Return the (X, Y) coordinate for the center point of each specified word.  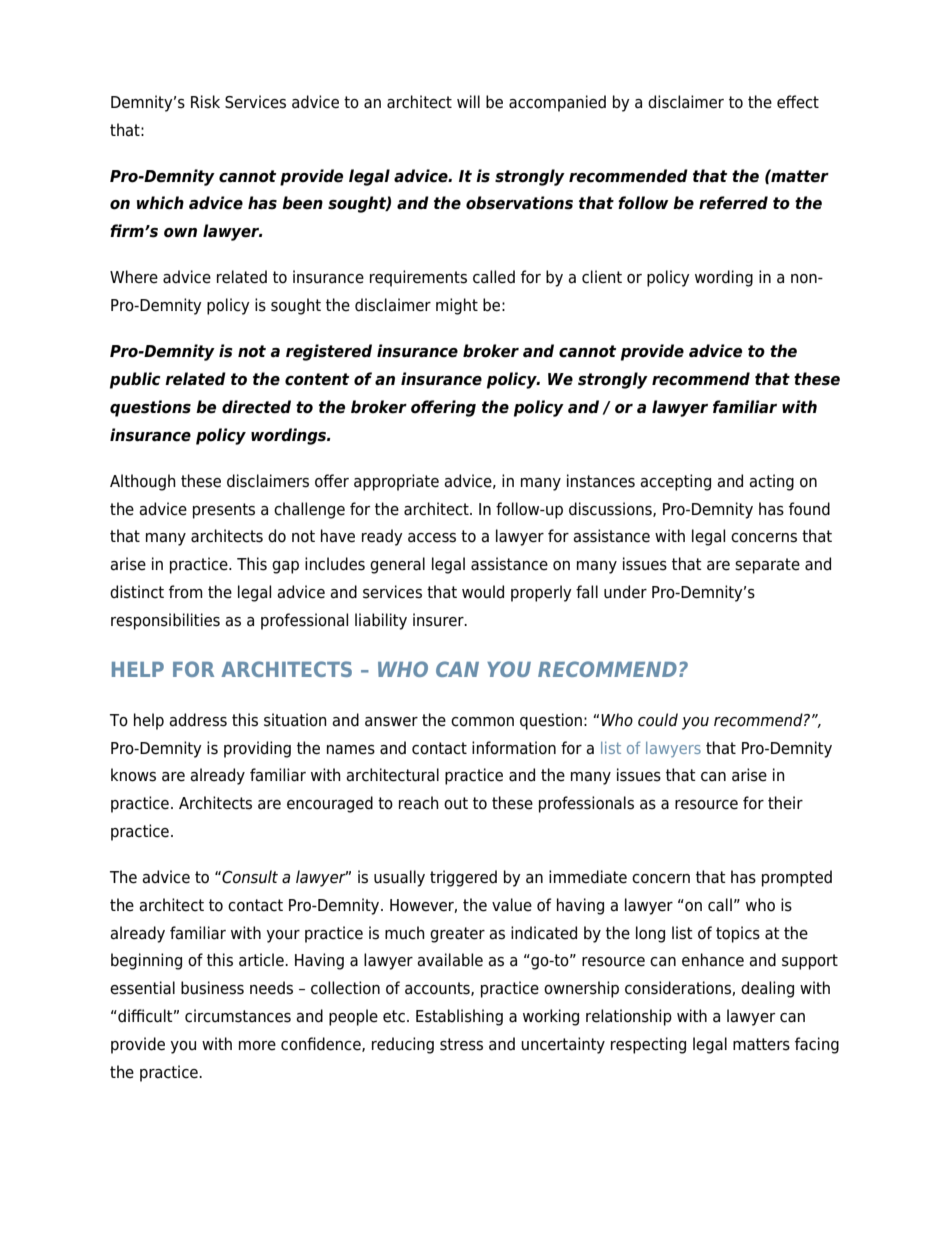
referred (733, 203)
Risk (205, 102)
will (468, 101)
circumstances (238, 1016)
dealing (767, 989)
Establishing (459, 1017)
